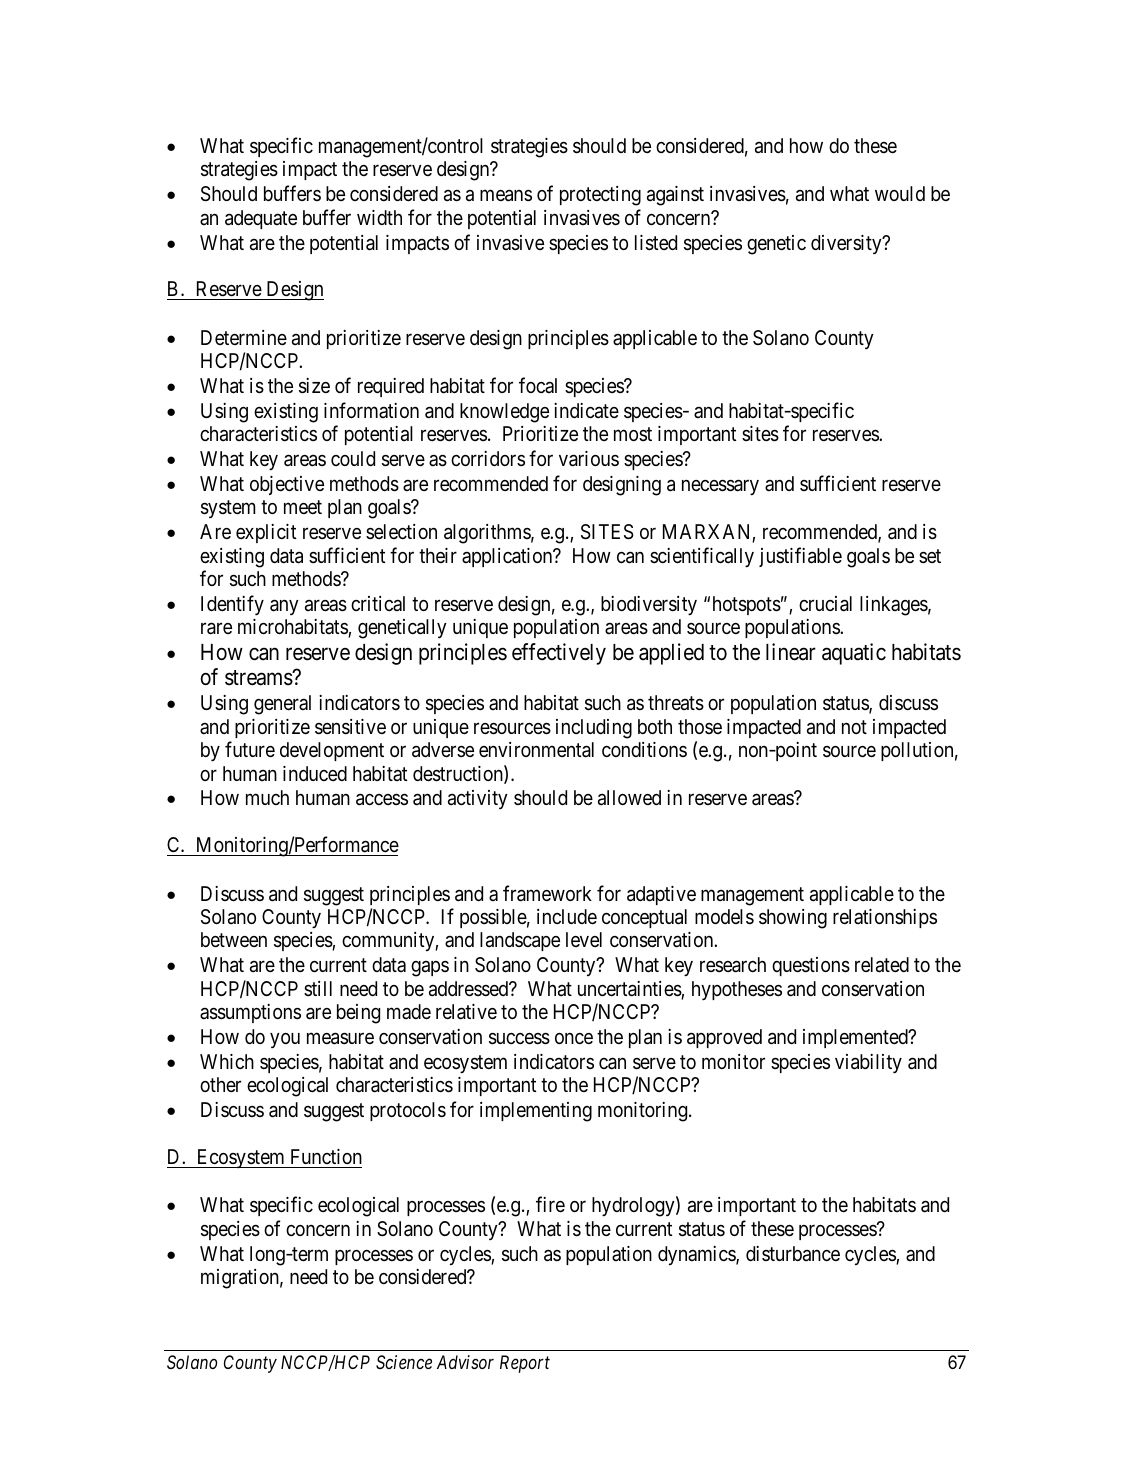 This screenshot has height=1466, width=1133. Describe the element at coordinates (315, 773) in the screenshot. I see `induced` at that location.
